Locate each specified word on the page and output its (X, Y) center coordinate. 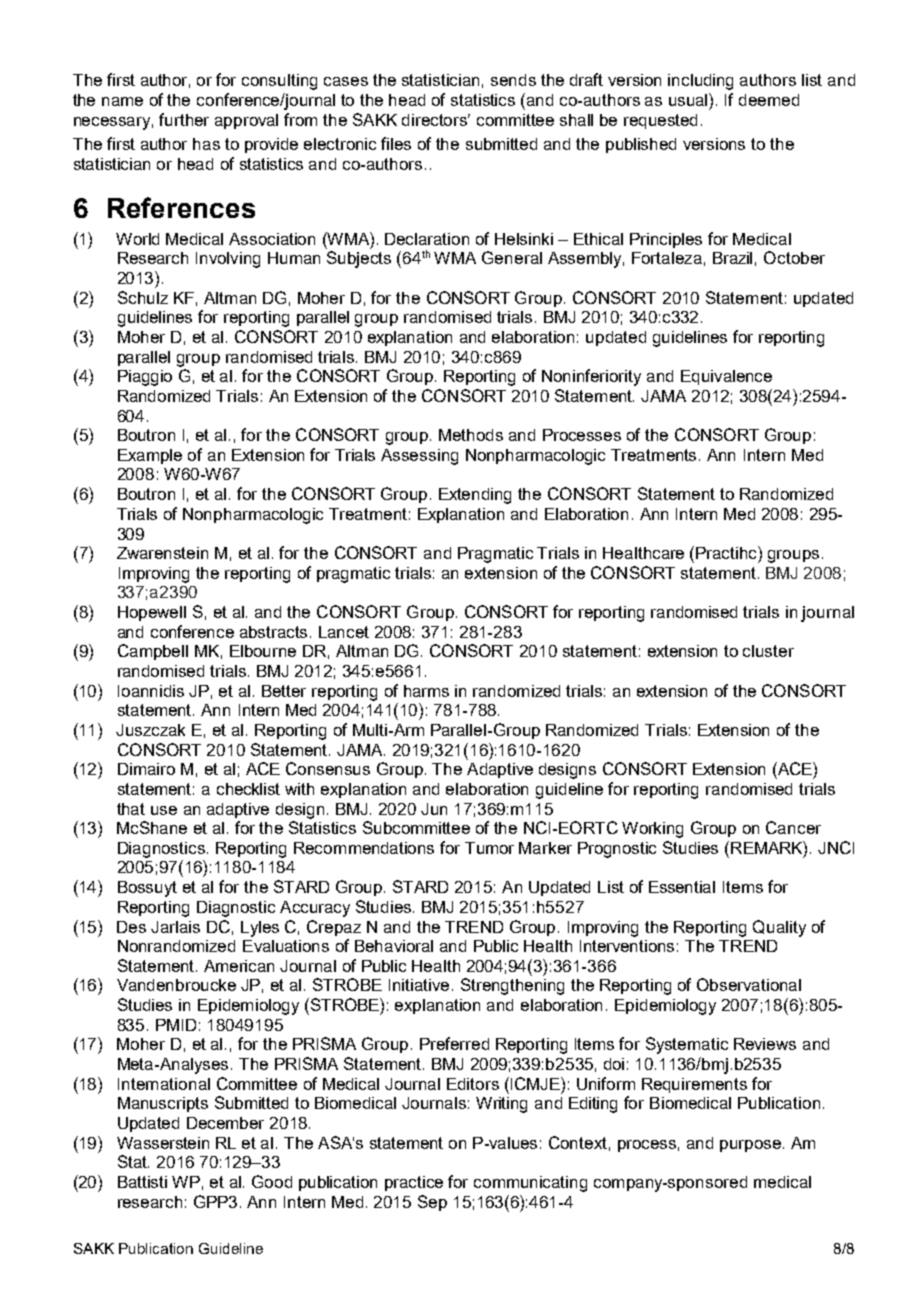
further (184, 119)
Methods (471, 435)
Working (652, 830)
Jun (434, 809)
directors (436, 120)
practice (414, 1183)
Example (150, 456)
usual (689, 99)
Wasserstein (163, 1143)
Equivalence (726, 377)
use (164, 810)
